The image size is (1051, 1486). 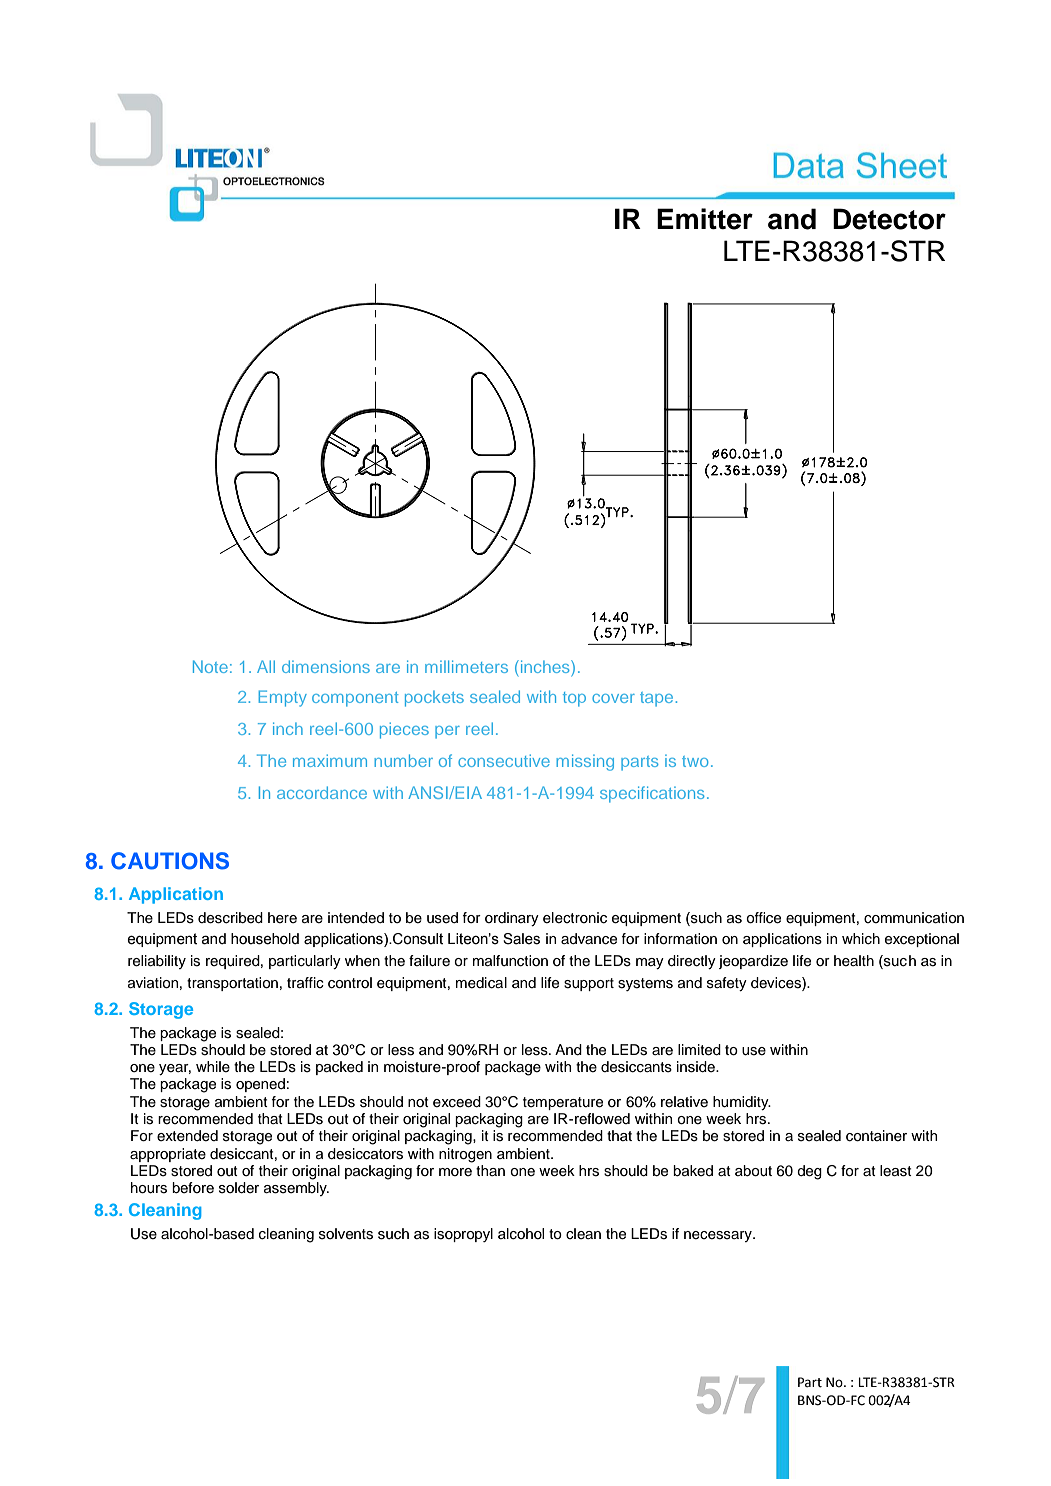 I want to click on Emitter, so click(x=705, y=219).
